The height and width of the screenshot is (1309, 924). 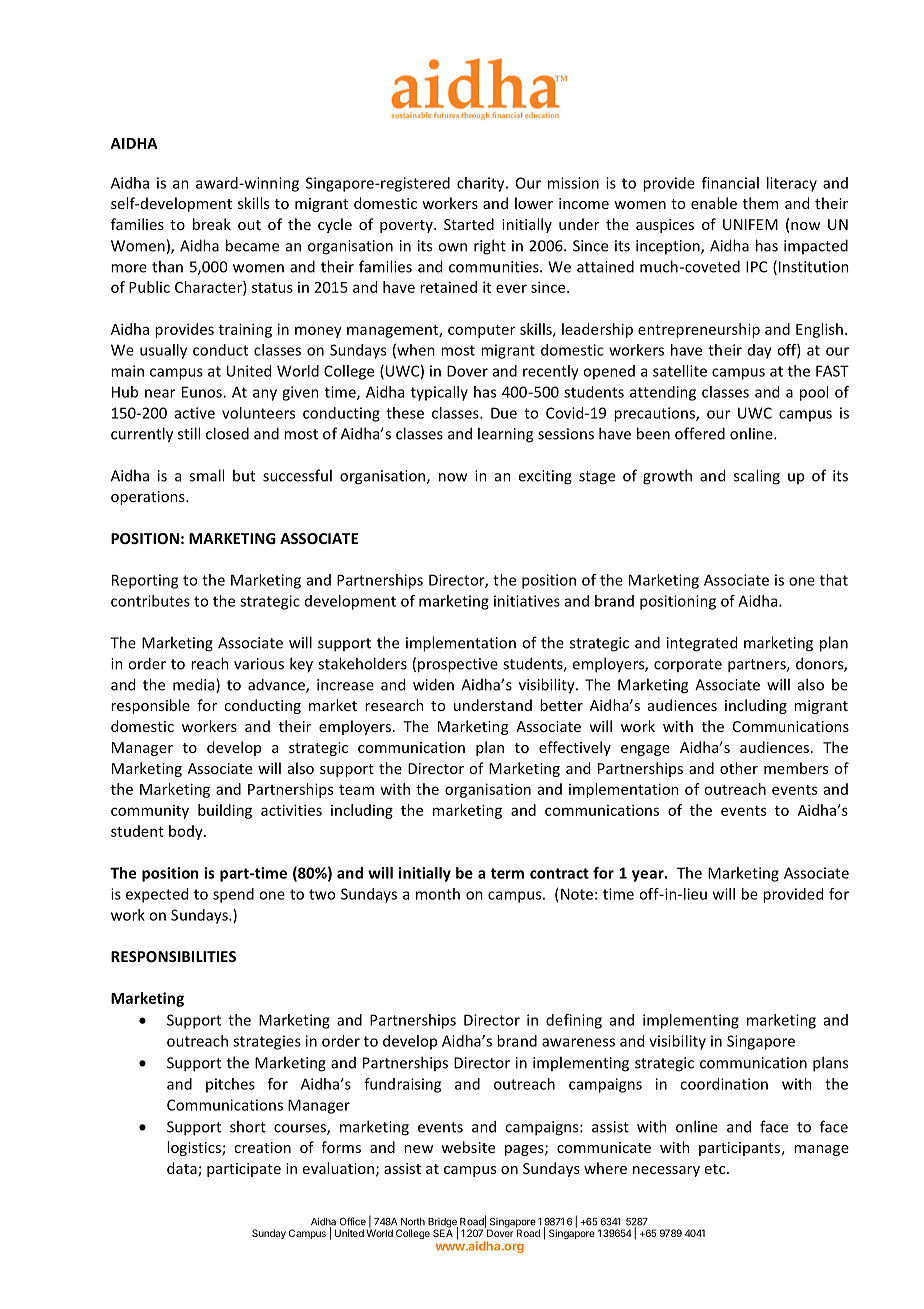 What do you see at coordinates (760, 203) in the screenshot?
I see `them` at bounding box center [760, 203].
